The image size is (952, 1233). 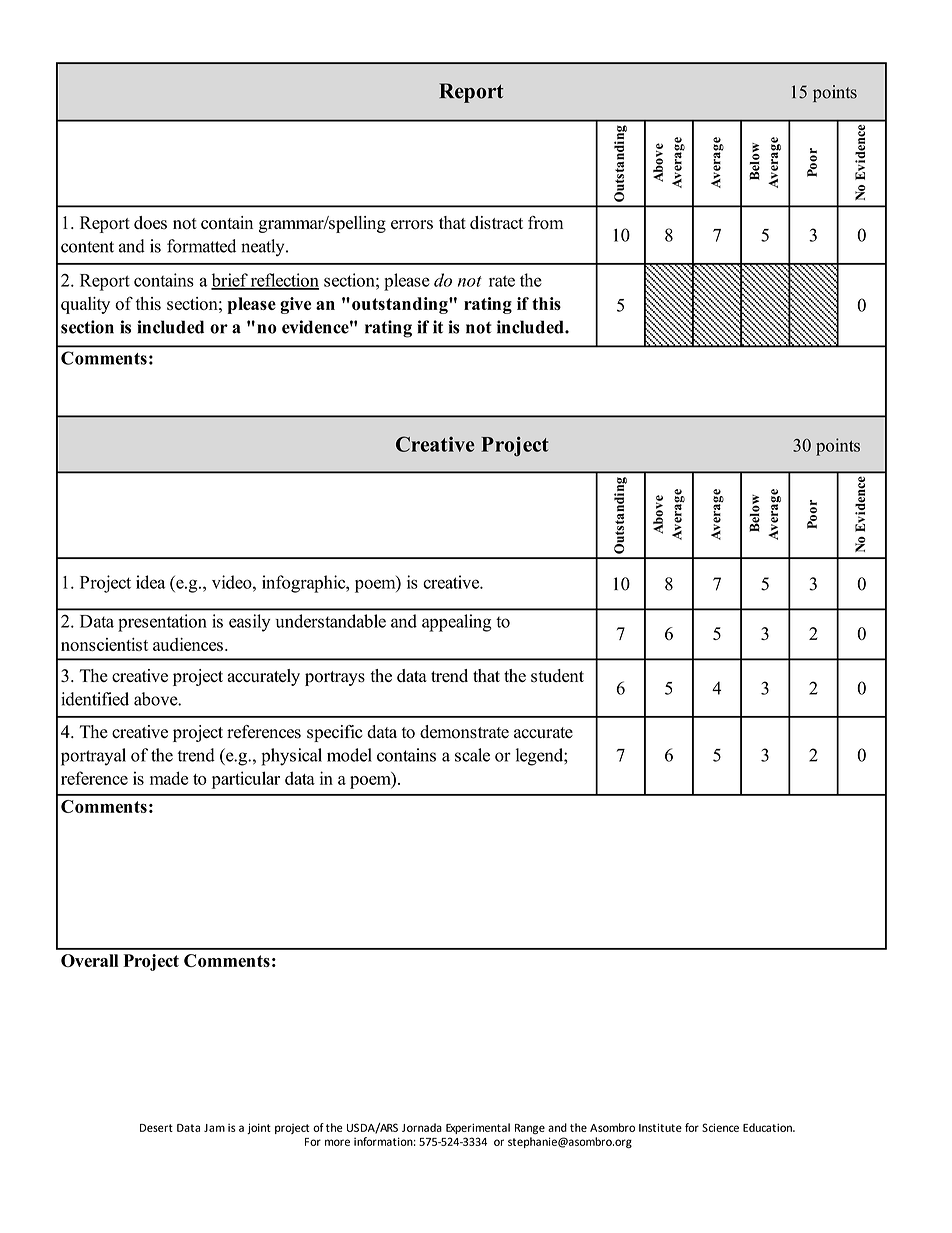 What do you see at coordinates (412, 225) in the screenshot?
I see `errors` at bounding box center [412, 225].
